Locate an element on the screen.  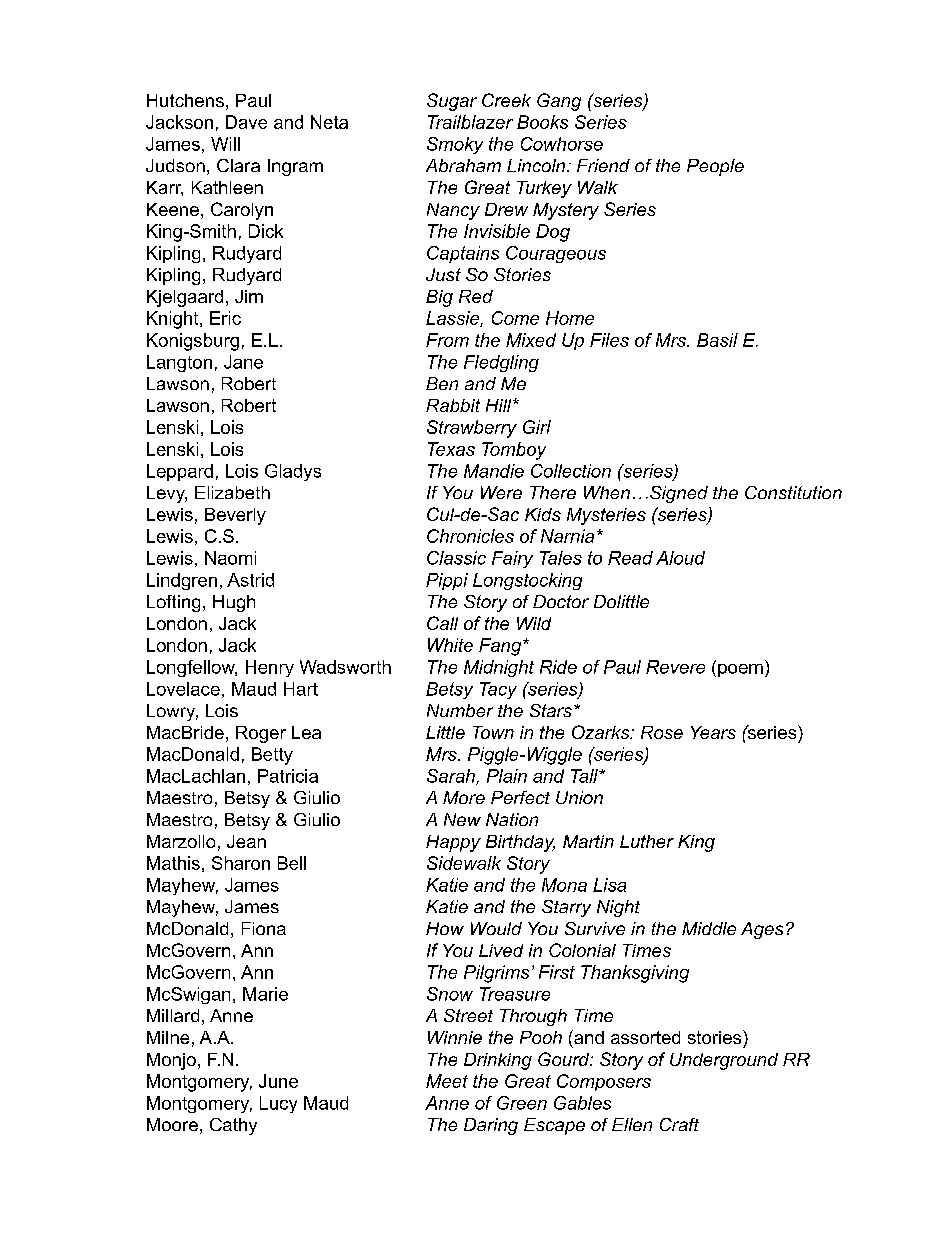
People is located at coordinates (715, 167).
